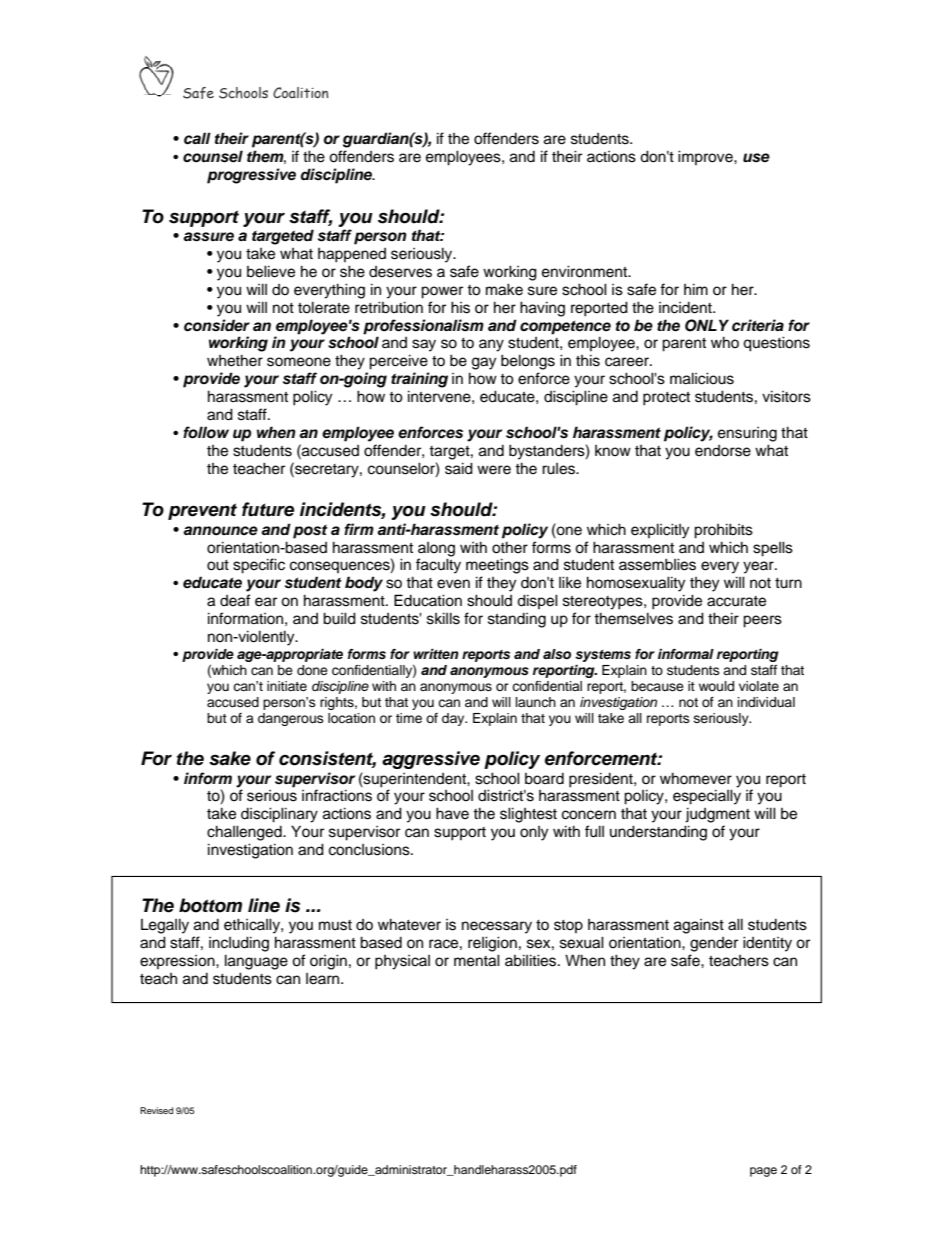 The width and height of the page is (952, 1233). I want to click on mental, so click(477, 960).
